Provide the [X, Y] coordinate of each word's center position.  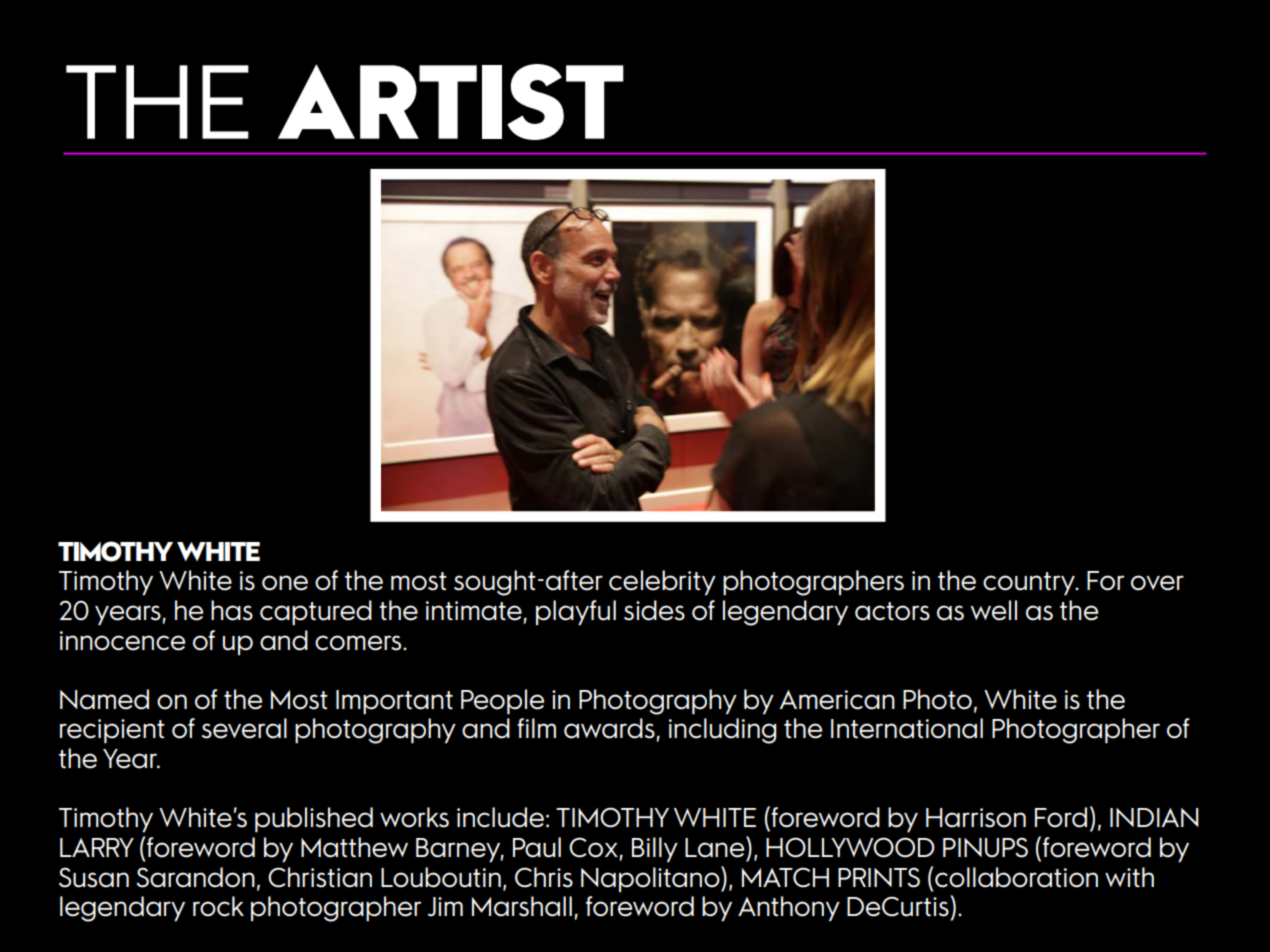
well [993, 610]
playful [576, 613]
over [1157, 583]
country [1030, 584]
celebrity [662, 583]
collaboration [1016, 877]
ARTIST [451, 102]
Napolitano [651, 879]
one [285, 583]
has [232, 610]
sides [654, 610]
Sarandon [195, 877]
